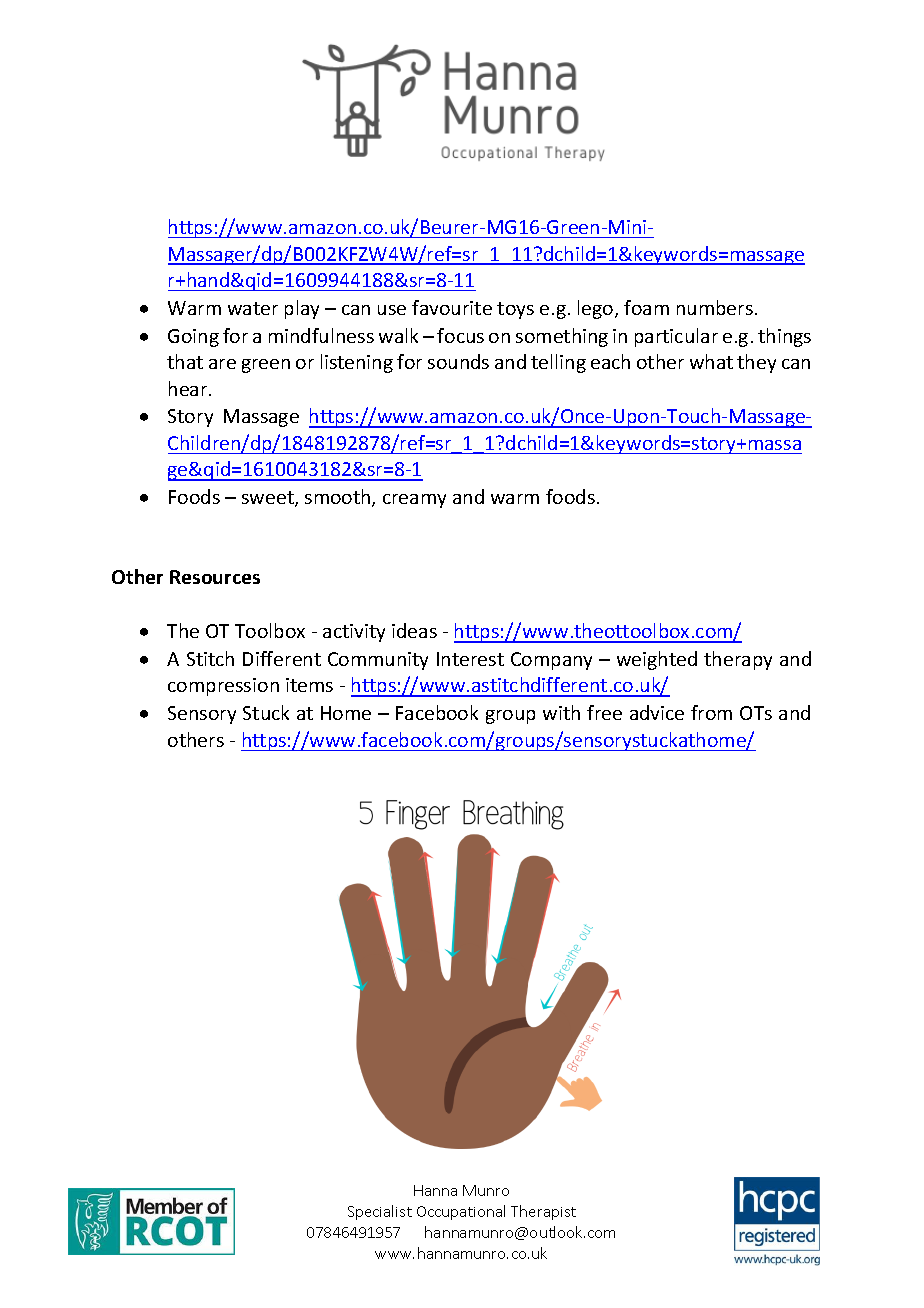 This screenshot has width=924, height=1308. Describe the element at coordinates (711, 361) in the screenshot. I see `what` at that location.
